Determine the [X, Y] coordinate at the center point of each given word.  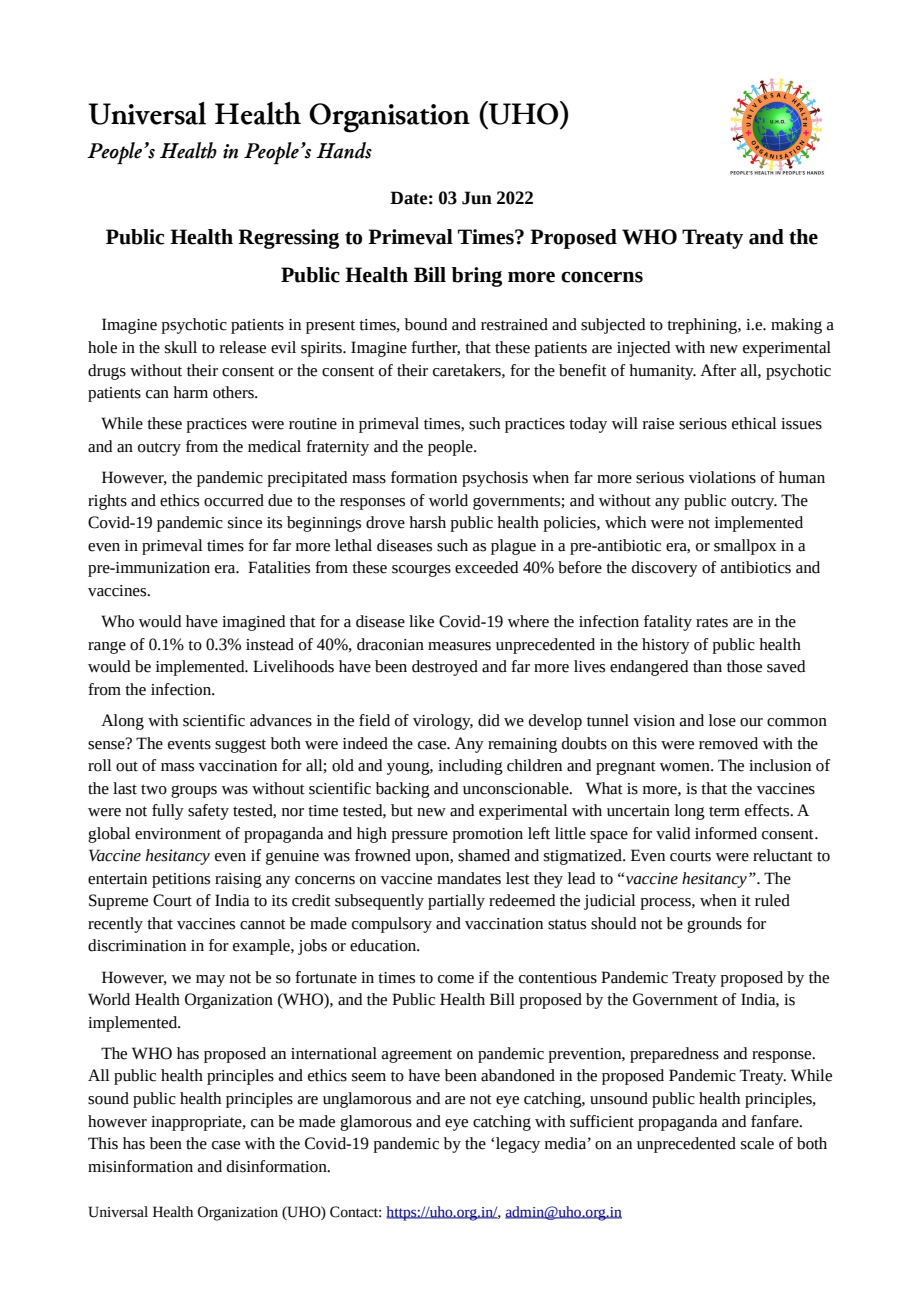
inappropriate [197, 1123]
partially [456, 902]
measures [459, 646]
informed [726, 833]
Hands [344, 150]
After [718, 370]
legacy [518, 1145]
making [796, 326]
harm [190, 392]
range [107, 647]
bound [426, 324]
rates [712, 622]
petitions [181, 880]
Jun [477, 198]
